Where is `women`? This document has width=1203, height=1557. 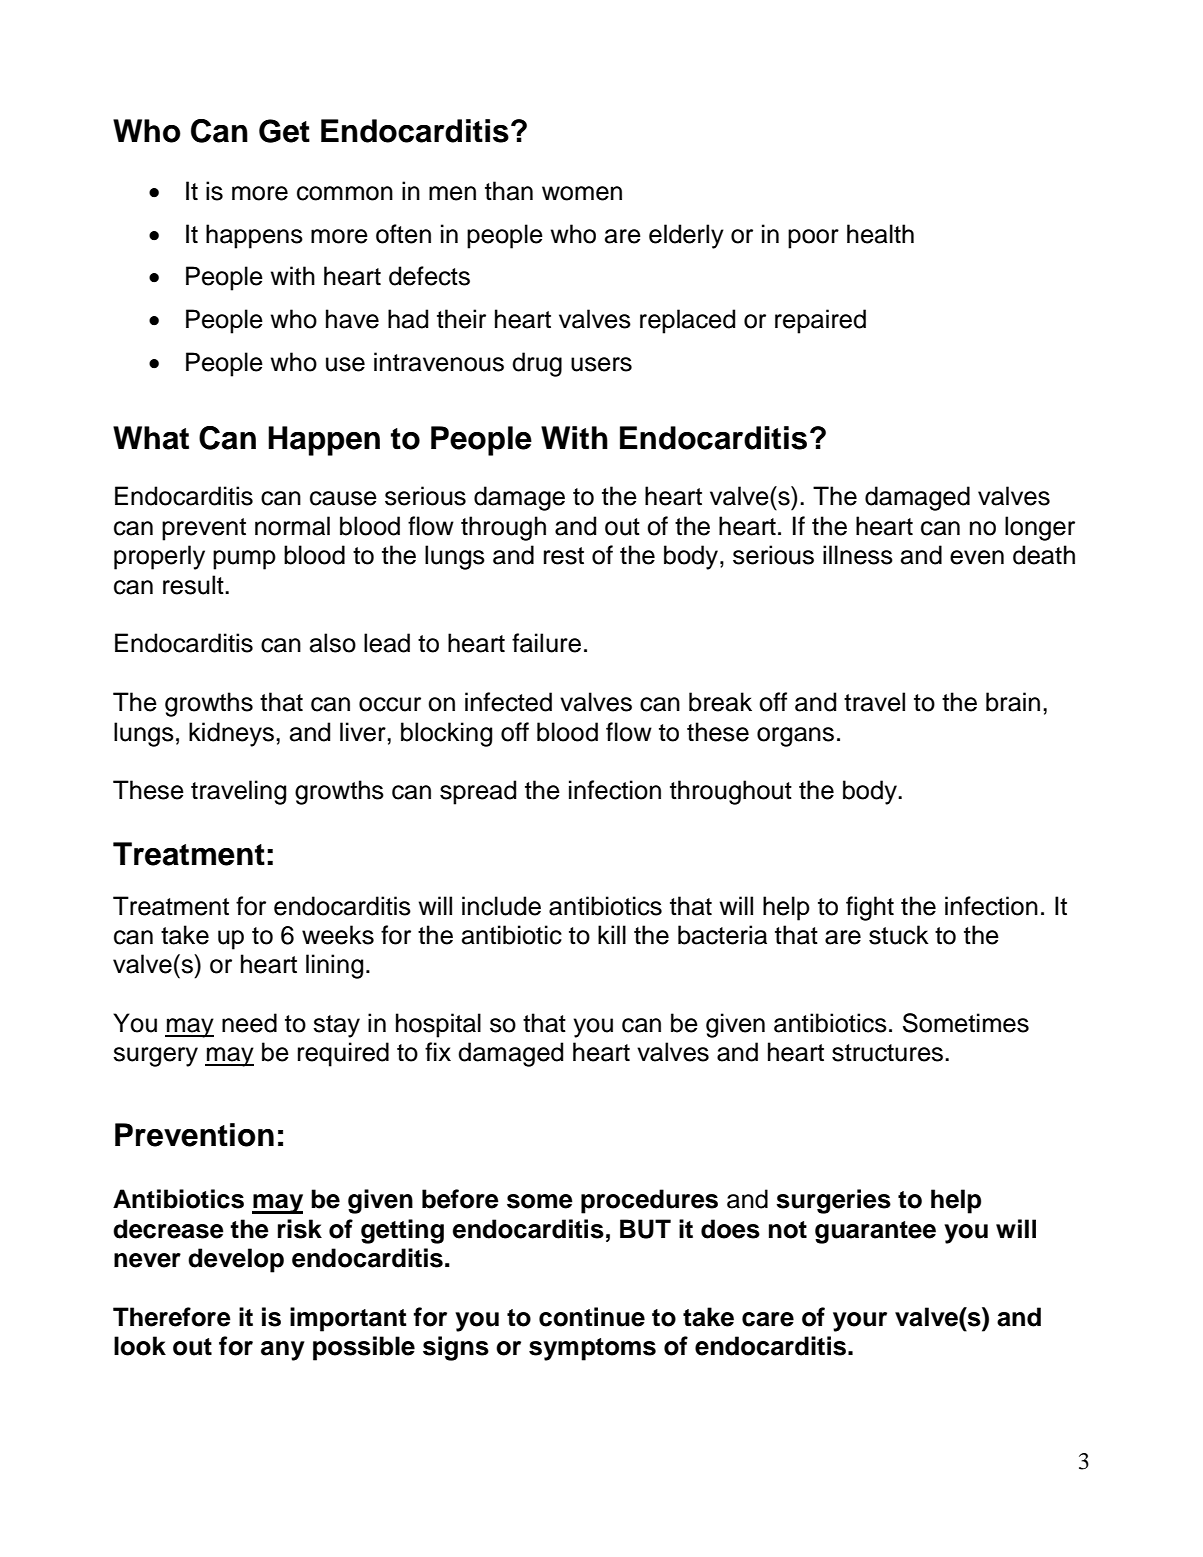
women is located at coordinates (582, 193).
